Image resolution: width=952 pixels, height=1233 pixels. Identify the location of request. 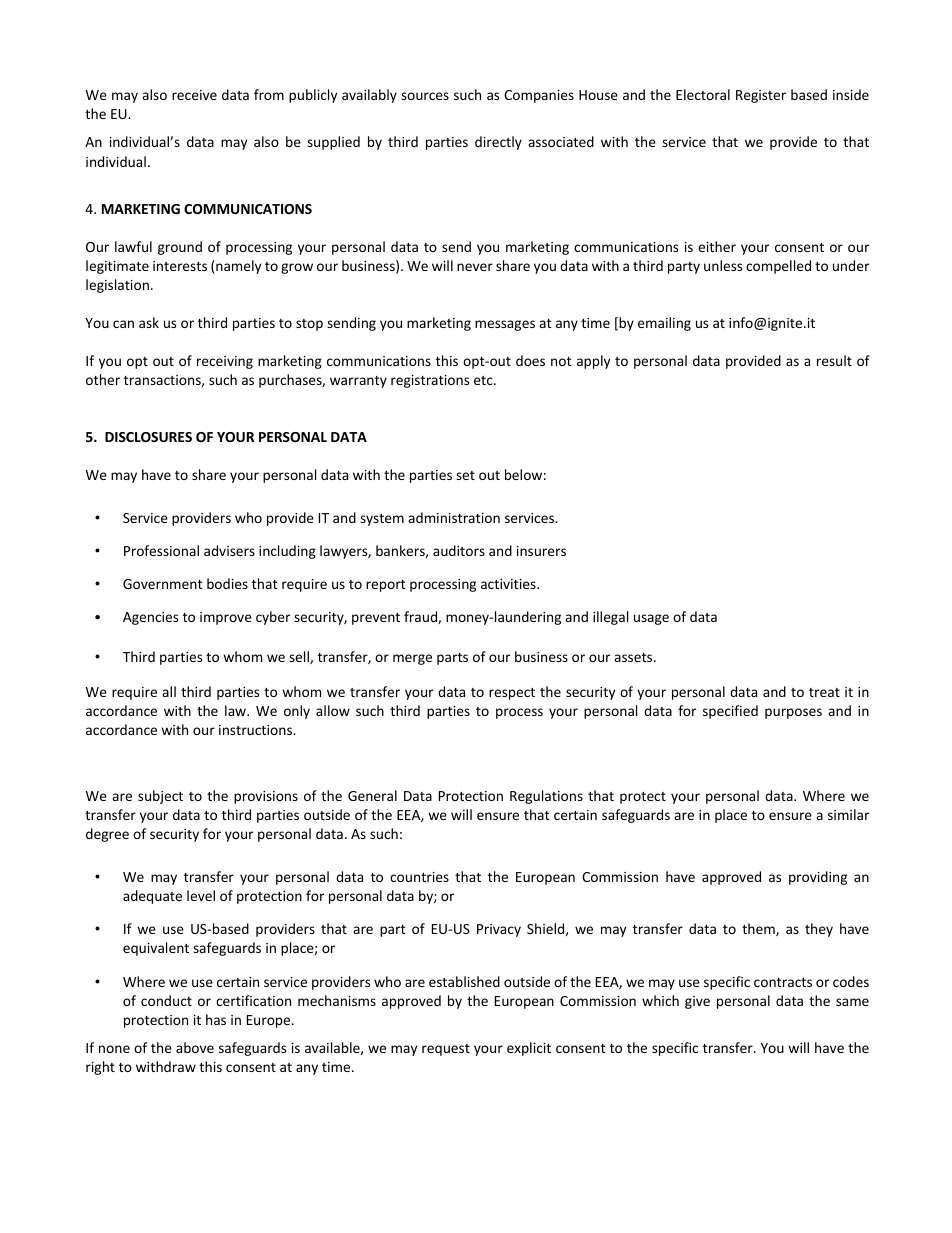
(446, 1050).
